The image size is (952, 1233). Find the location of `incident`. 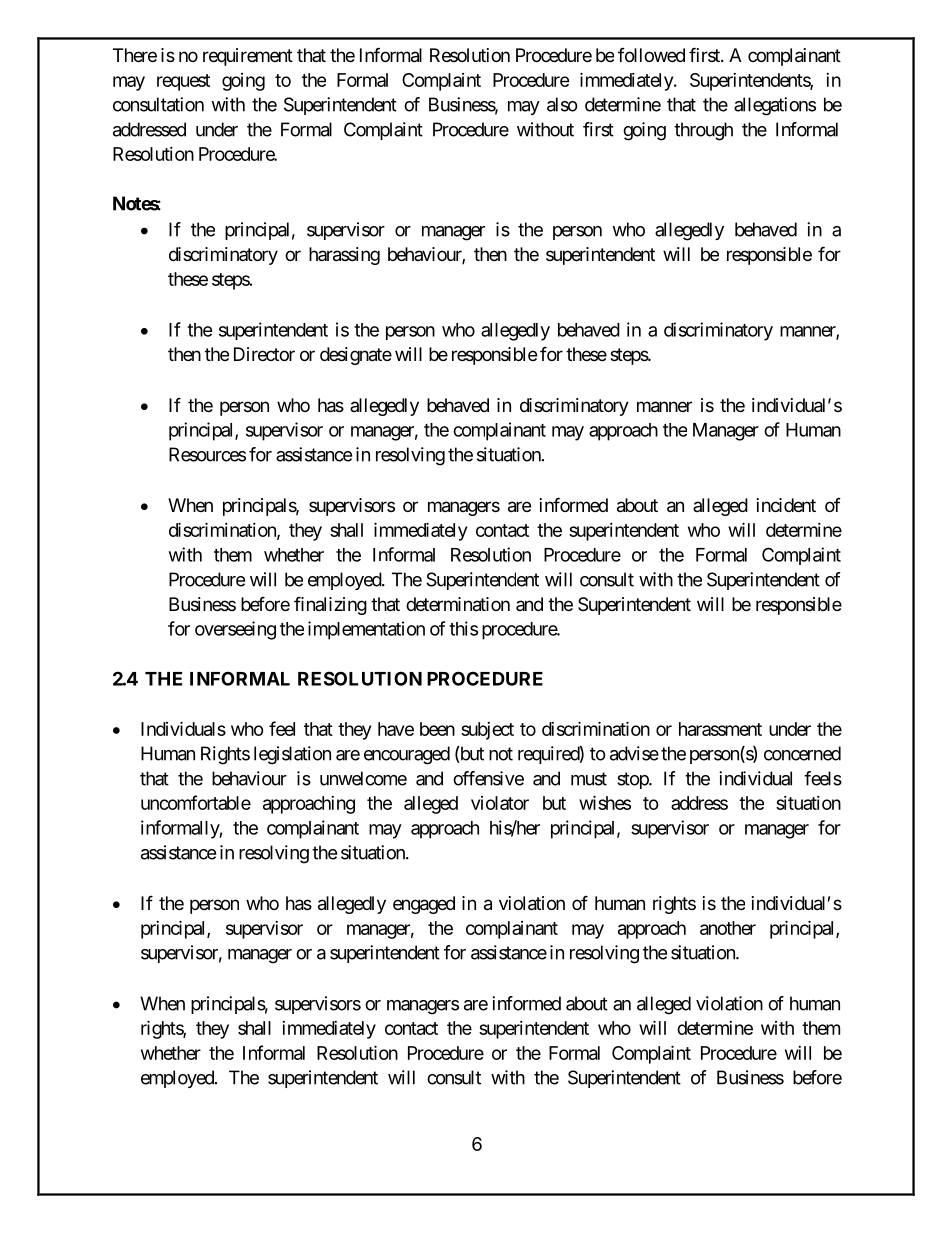

incident is located at coordinates (786, 505).
